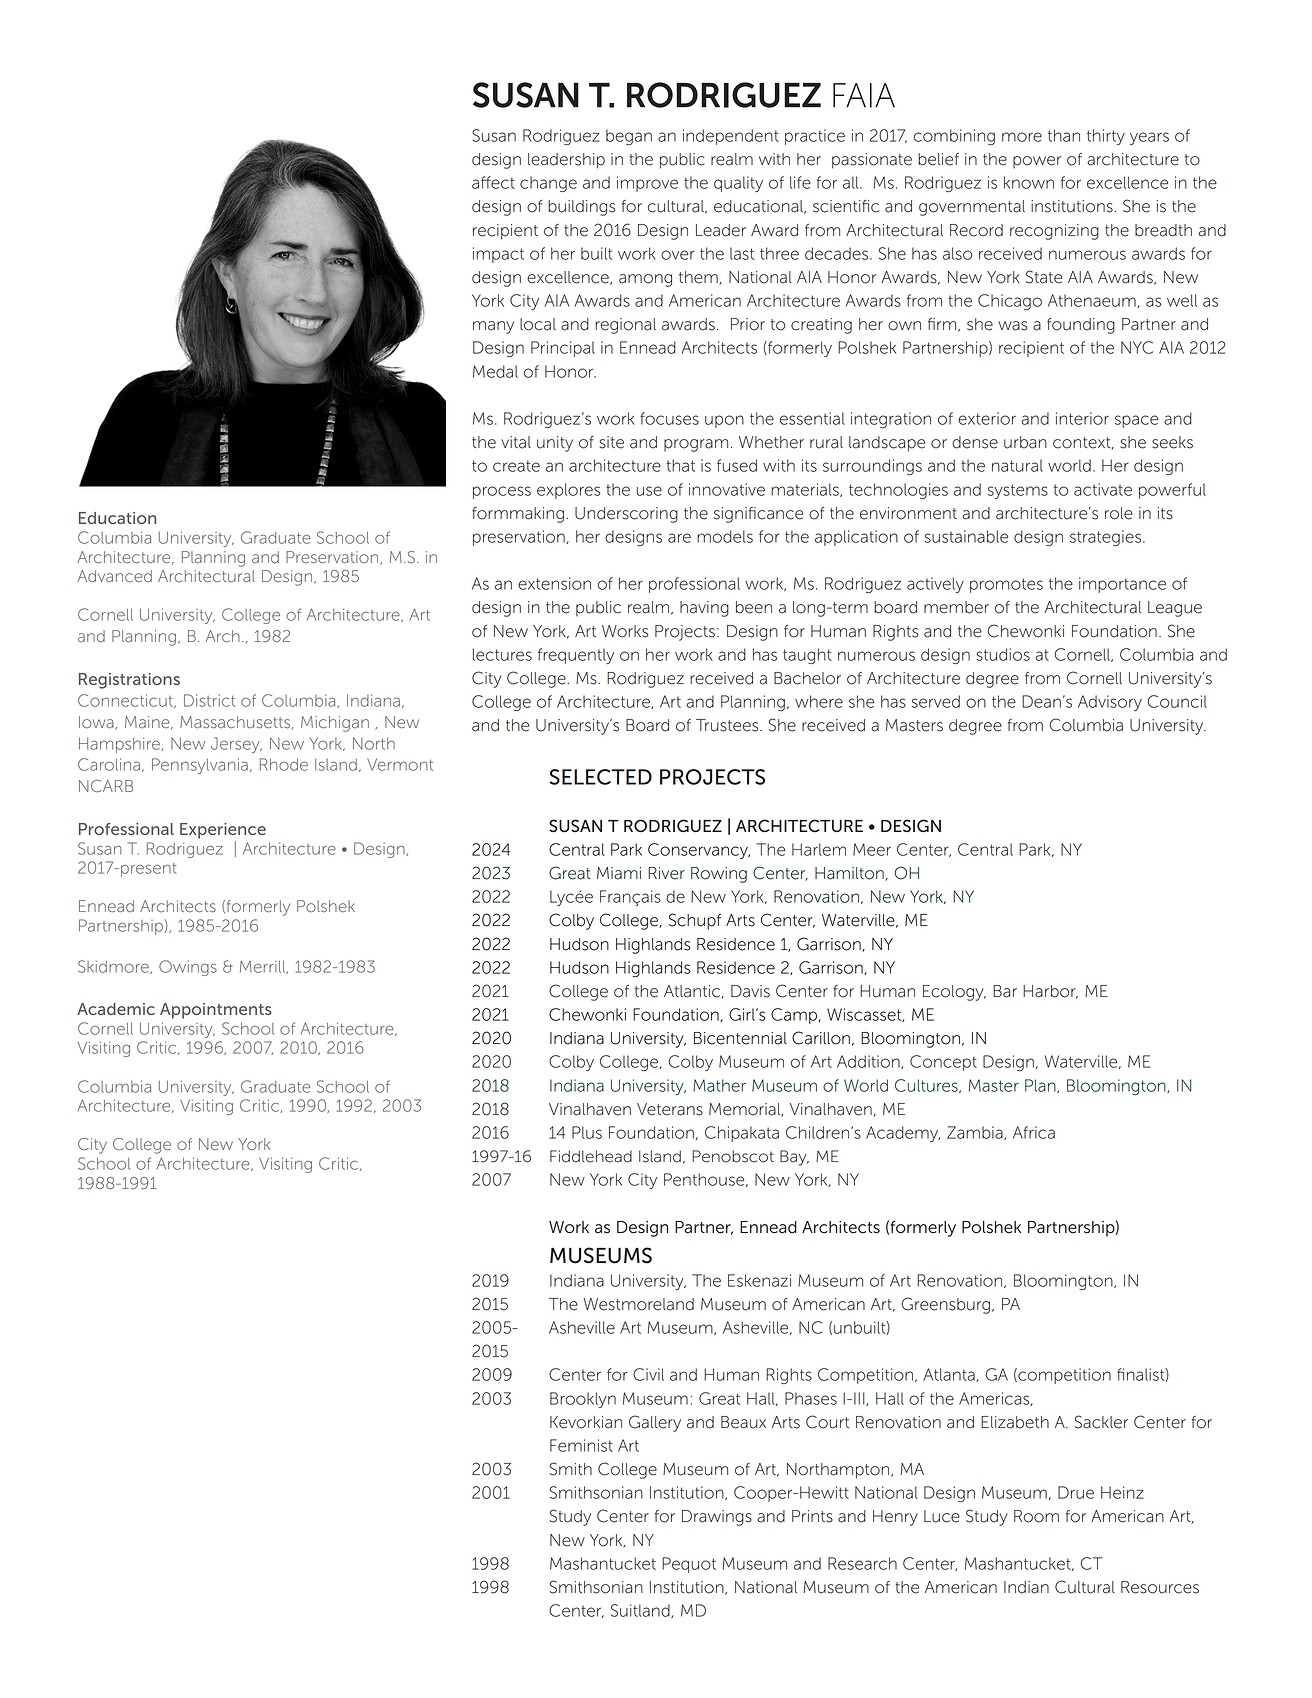 The image size is (1312, 1698). Describe the element at coordinates (114, 576) in the image. I see `Advanced` at that location.
